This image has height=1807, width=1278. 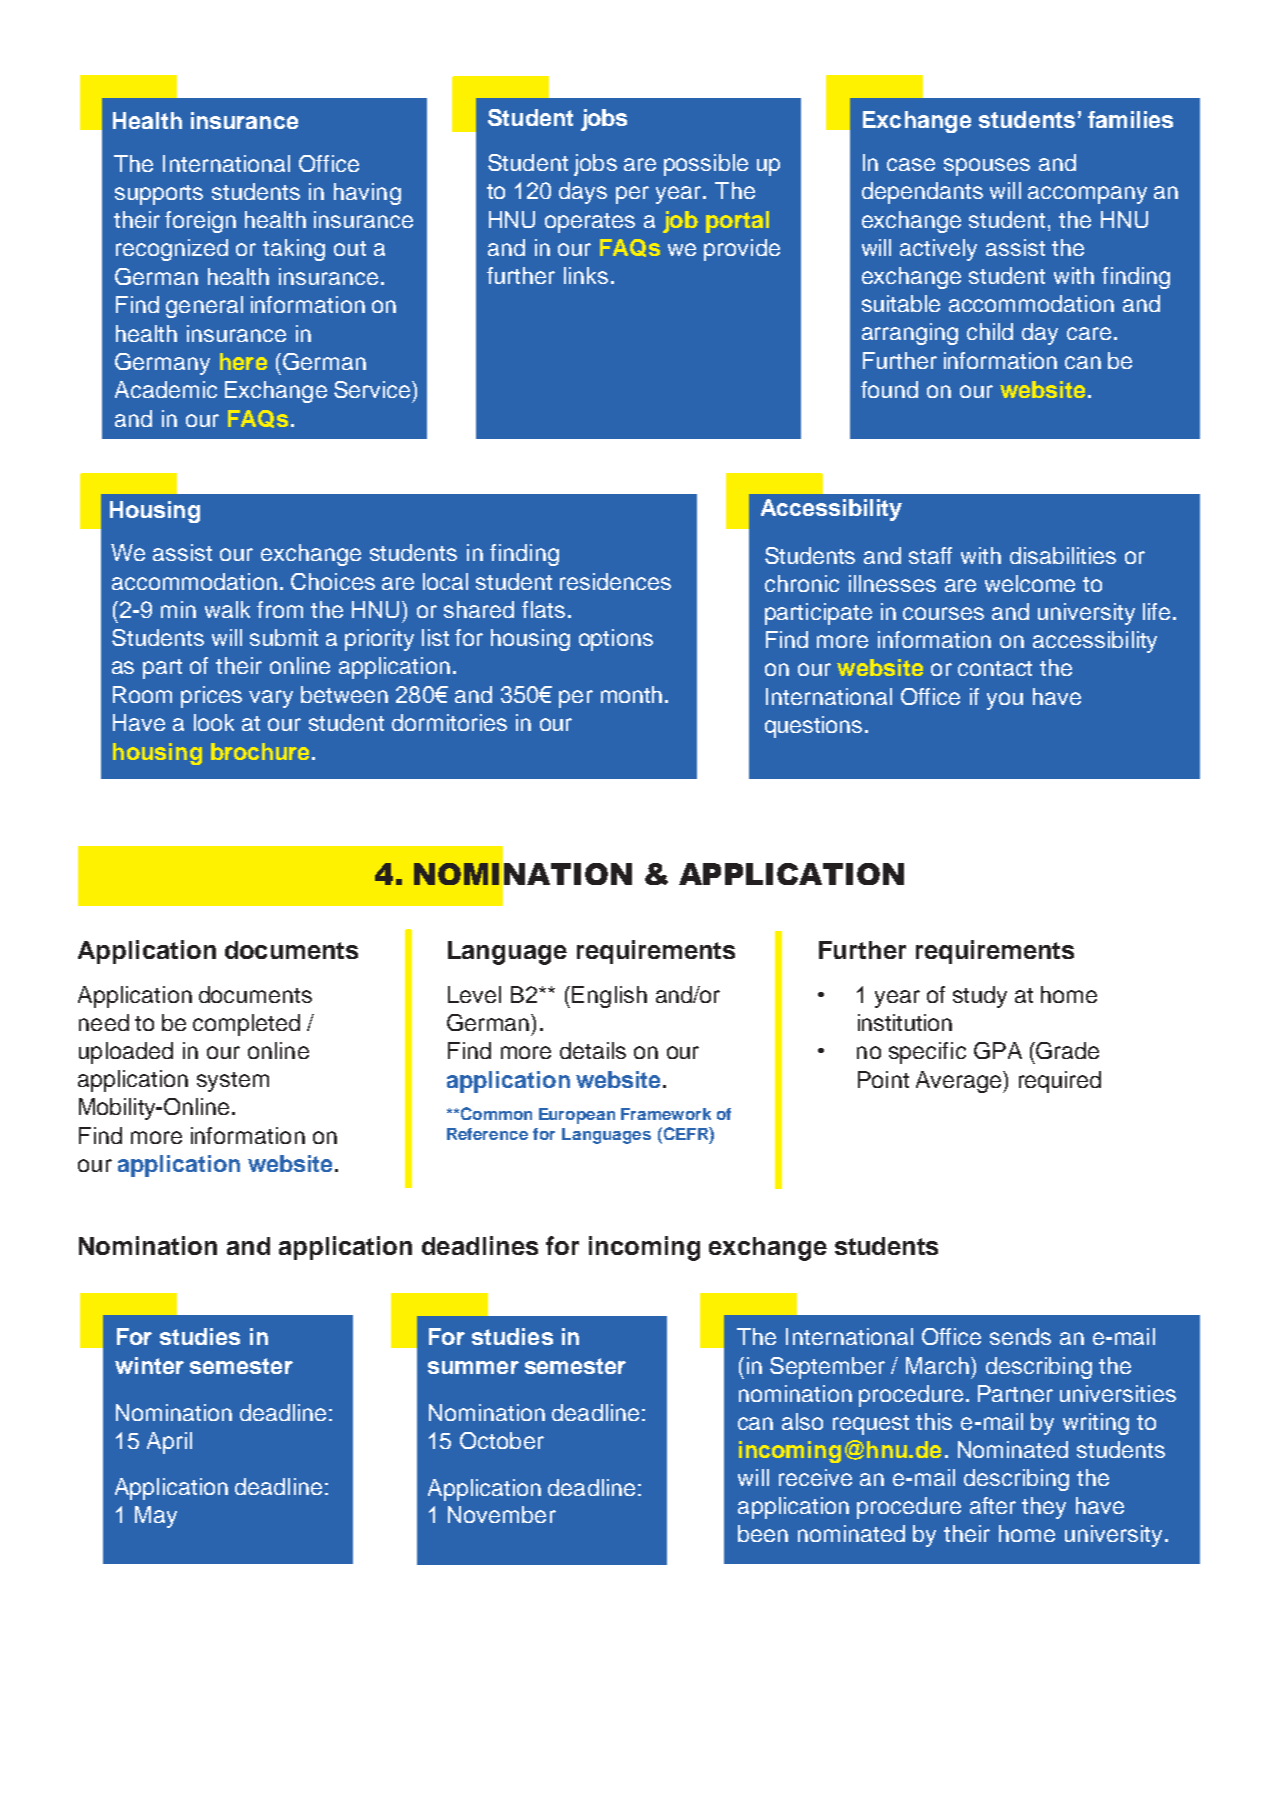 What do you see at coordinates (246, 1025) in the image?
I see `completed` at bounding box center [246, 1025].
